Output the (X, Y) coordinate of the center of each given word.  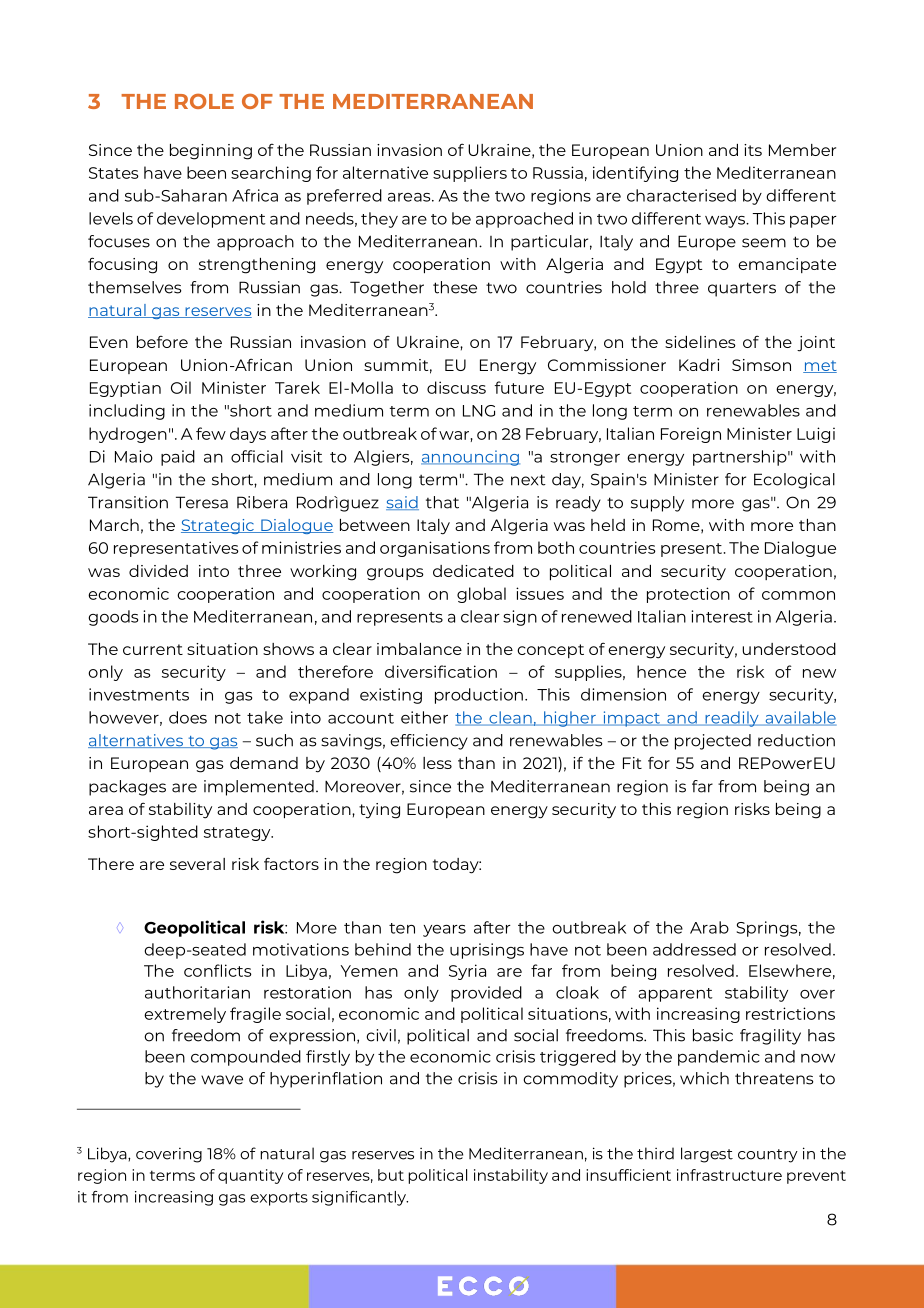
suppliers (470, 174)
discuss (456, 387)
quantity (250, 1176)
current (153, 649)
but (391, 1175)
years (444, 931)
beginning (211, 152)
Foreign (691, 435)
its (753, 150)
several (197, 864)
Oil (181, 387)
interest (722, 616)
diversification (441, 671)
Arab (709, 927)
